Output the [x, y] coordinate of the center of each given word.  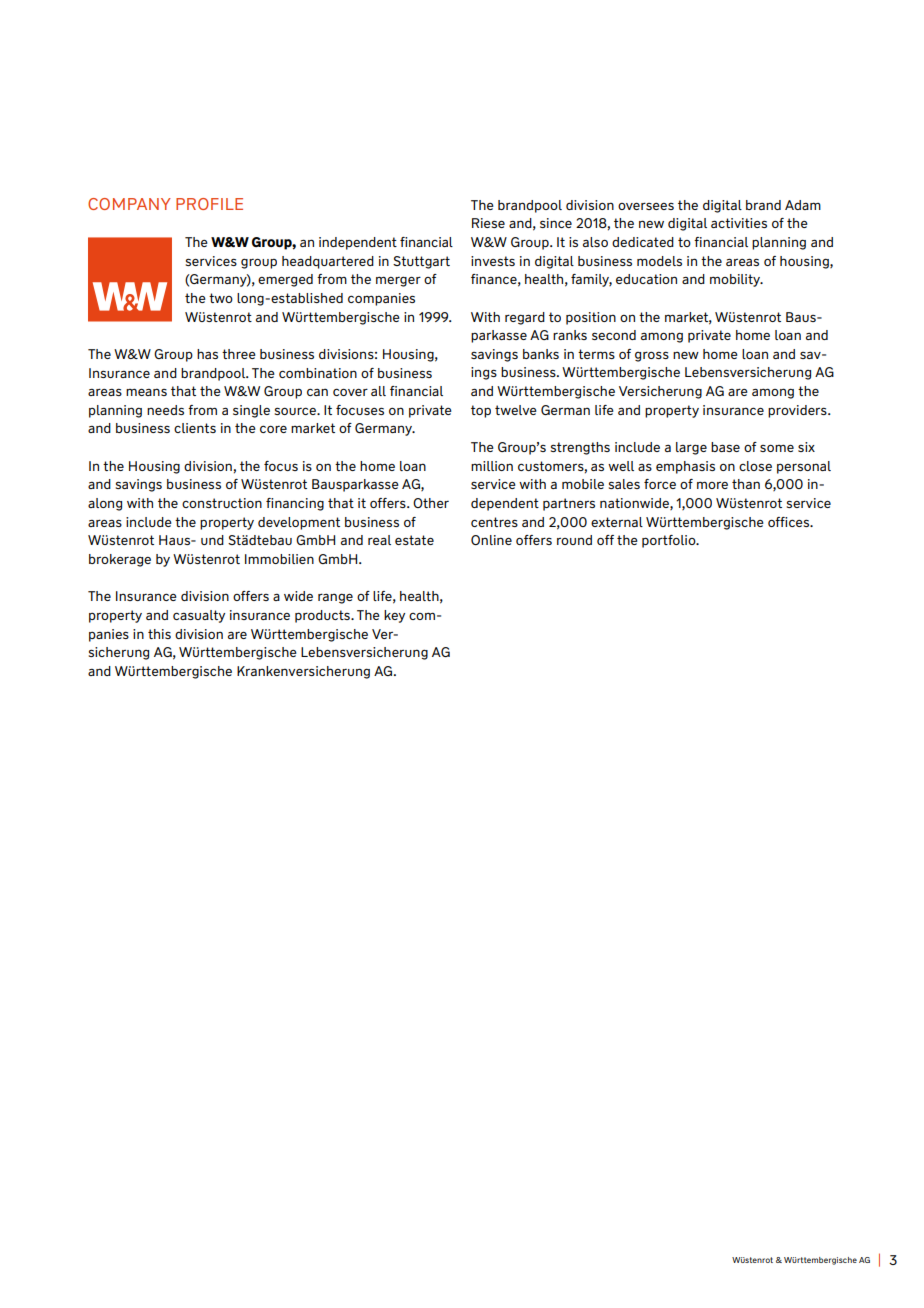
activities [739, 223]
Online [491, 540]
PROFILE [209, 204]
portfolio [670, 541]
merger [398, 281]
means [146, 392]
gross [652, 356]
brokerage [120, 560]
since [556, 223]
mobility [736, 280]
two [221, 298]
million [492, 466]
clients [195, 428]
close [755, 466]
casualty [199, 616]
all [378, 391]
